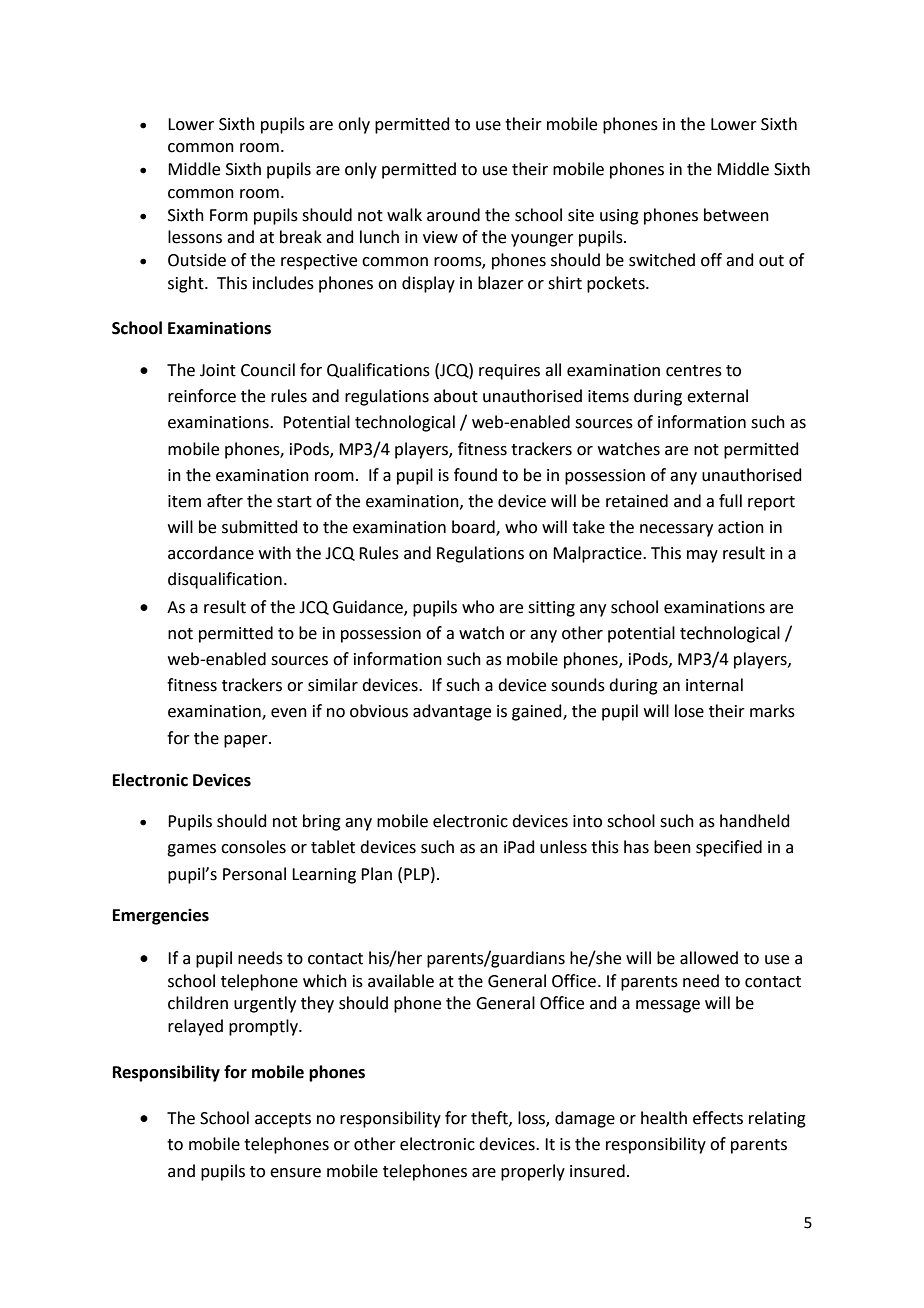 This page has height=1308, width=924. Describe the element at coordinates (195, 237) in the page. I see `lessons` at that location.
